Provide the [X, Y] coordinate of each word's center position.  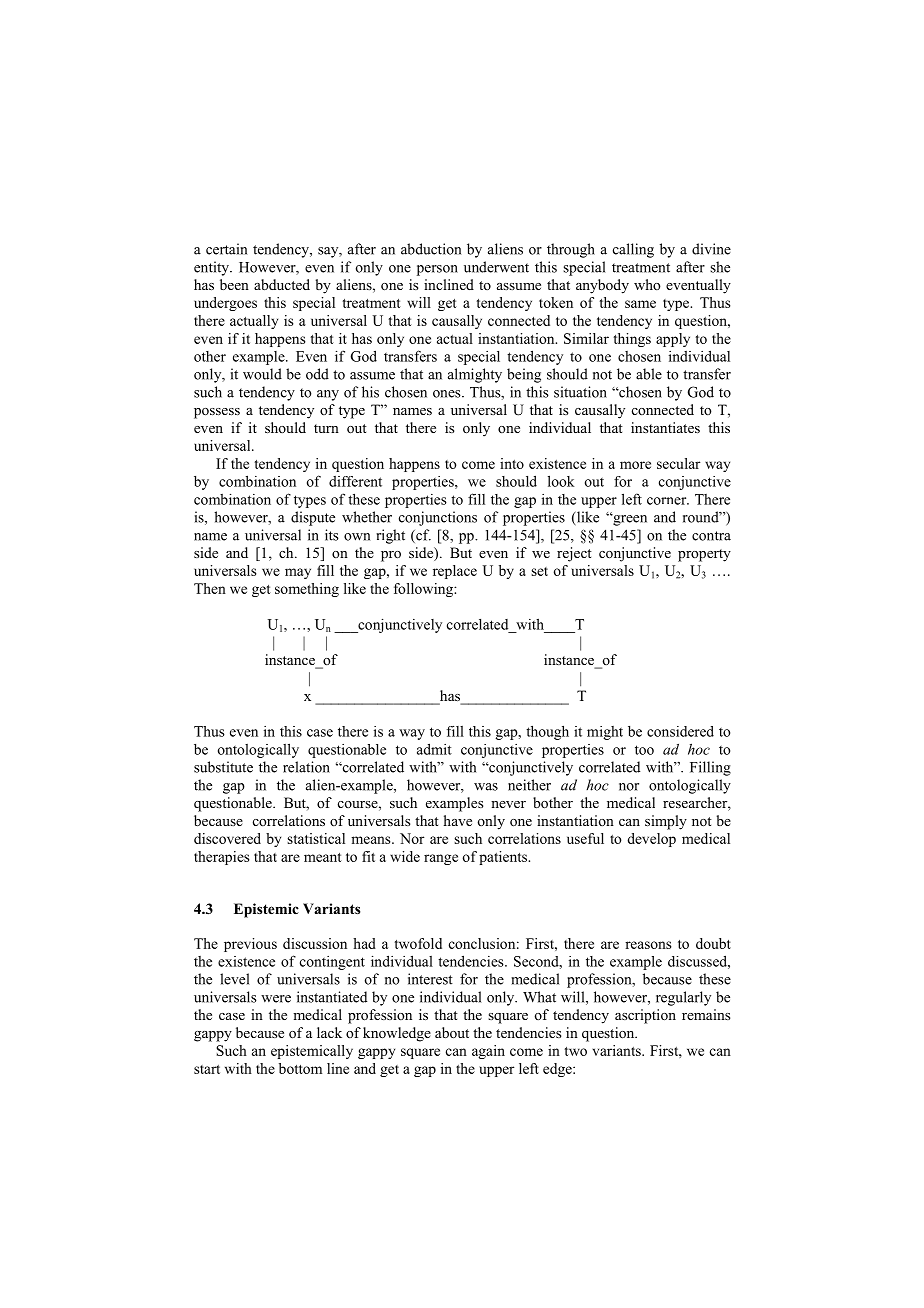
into [512, 463]
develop [651, 840]
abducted [282, 284]
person [437, 270]
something [307, 590]
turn [326, 428]
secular [678, 463]
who [647, 284]
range [441, 859]
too [644, 750]
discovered [227, 838]
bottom [300, 1068]
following [424, 590]
